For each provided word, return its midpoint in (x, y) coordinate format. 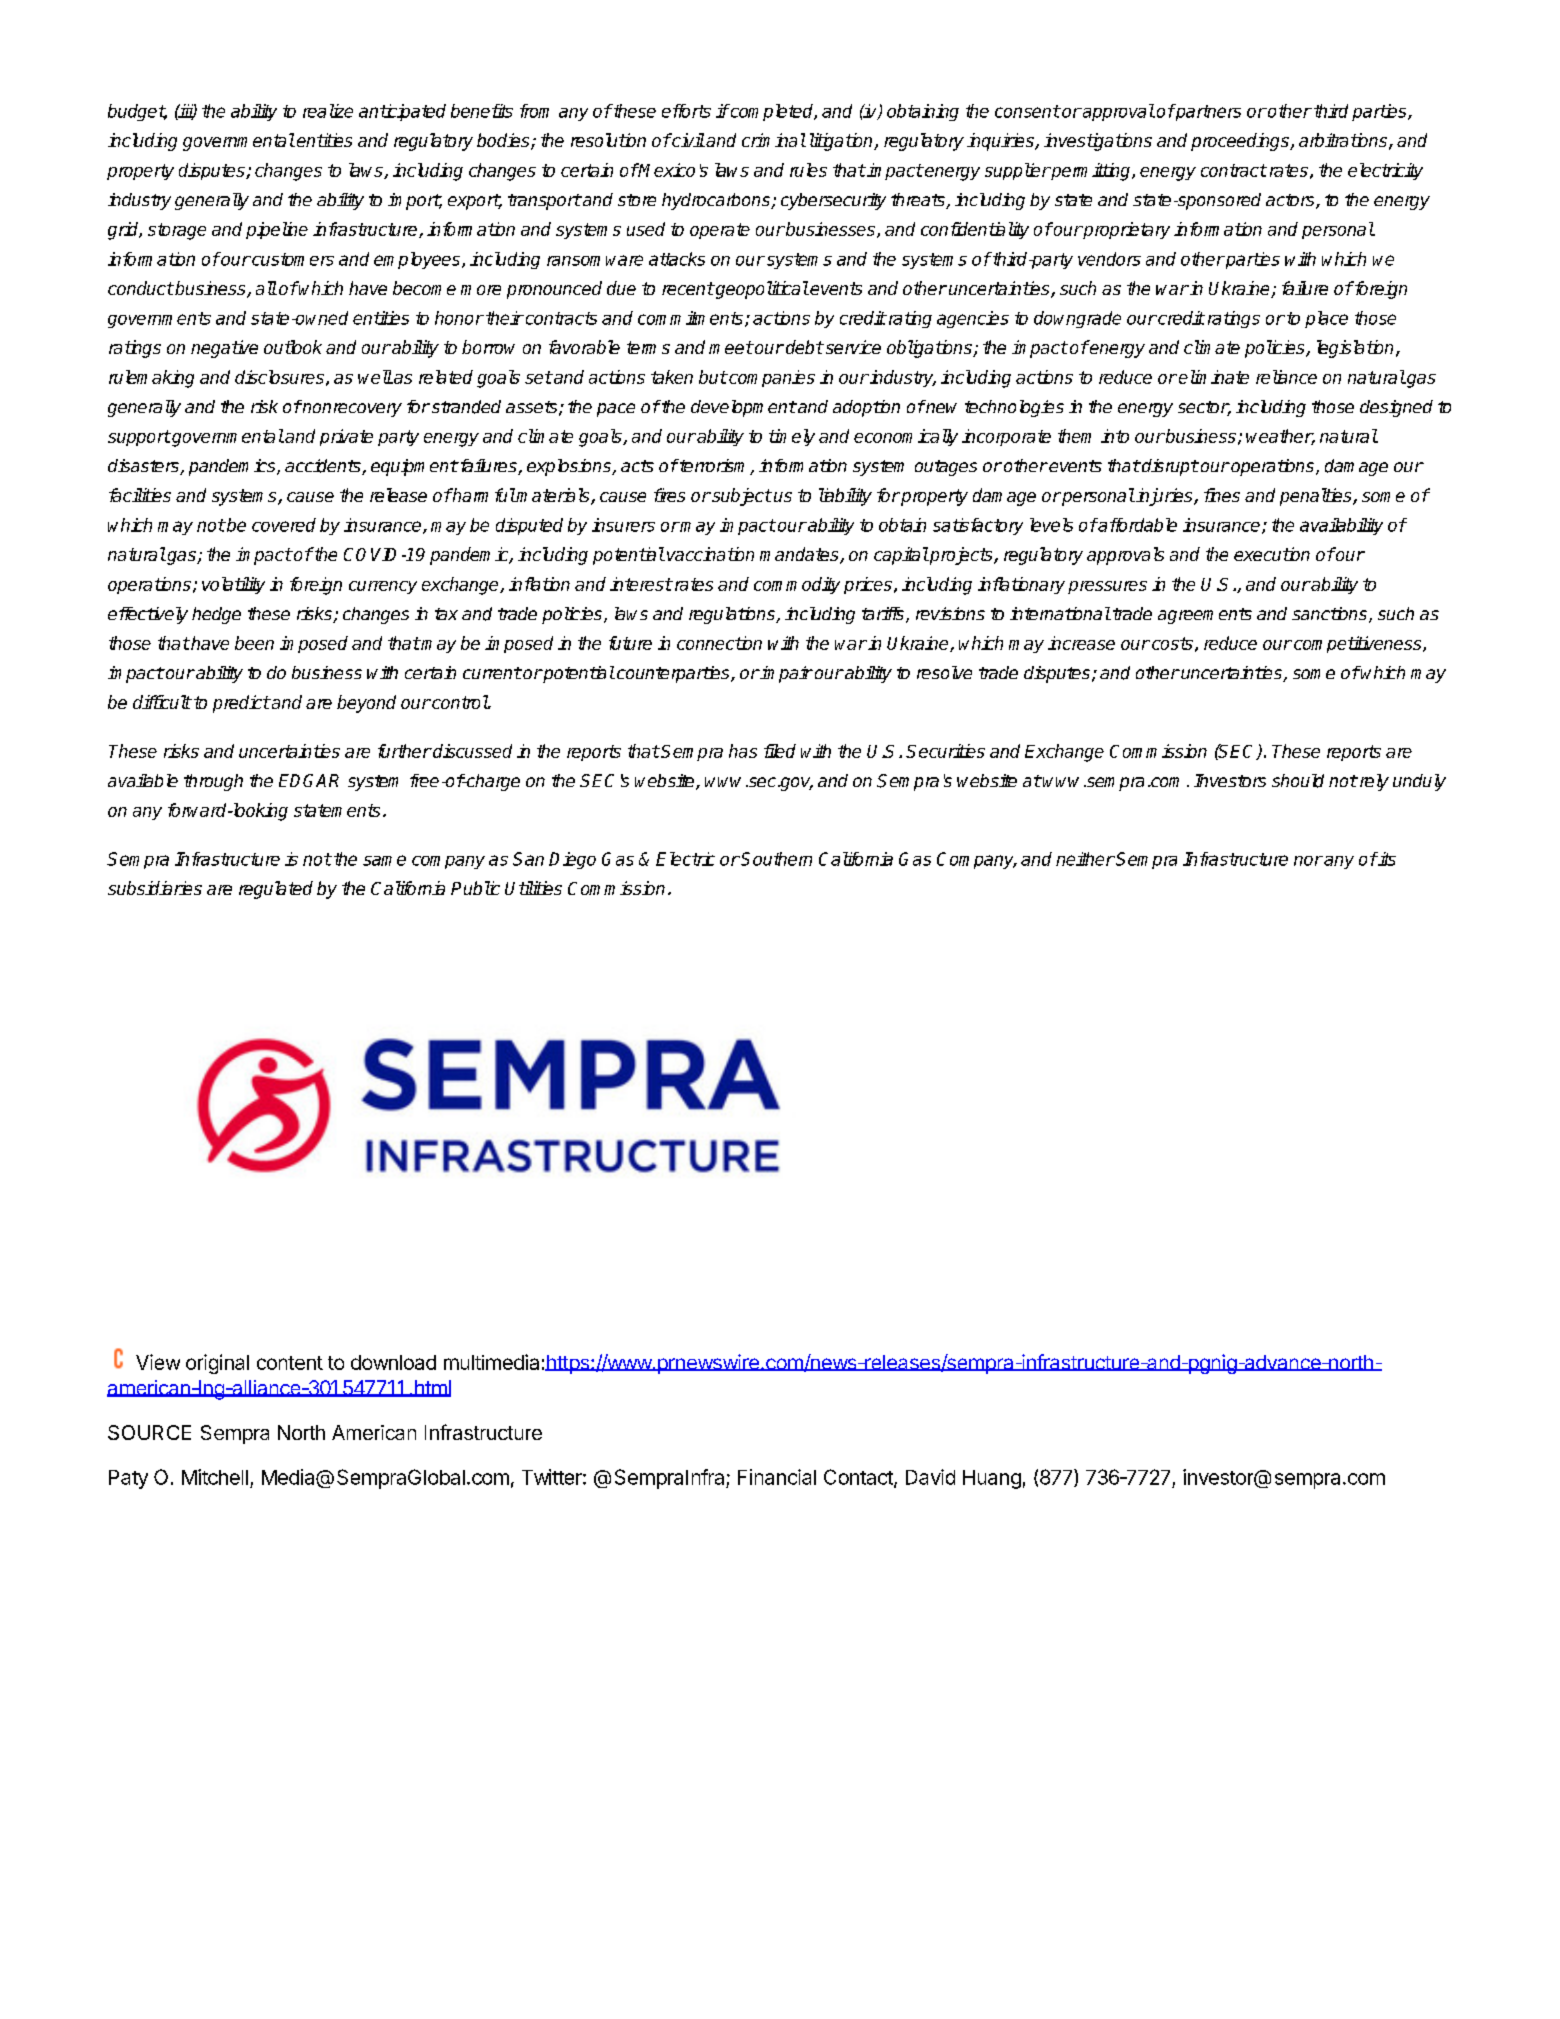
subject (741, 497)
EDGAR (309, 780)
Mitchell (215, 1477)
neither (1085, 859)
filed (780, 751)
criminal (774, 140)
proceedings (1241, 142)
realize (328, 111)
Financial (777, 1477)
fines (1222, 495)
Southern (775, 859)
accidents (324, 467)
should (1298, 781)
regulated (276, 890)
